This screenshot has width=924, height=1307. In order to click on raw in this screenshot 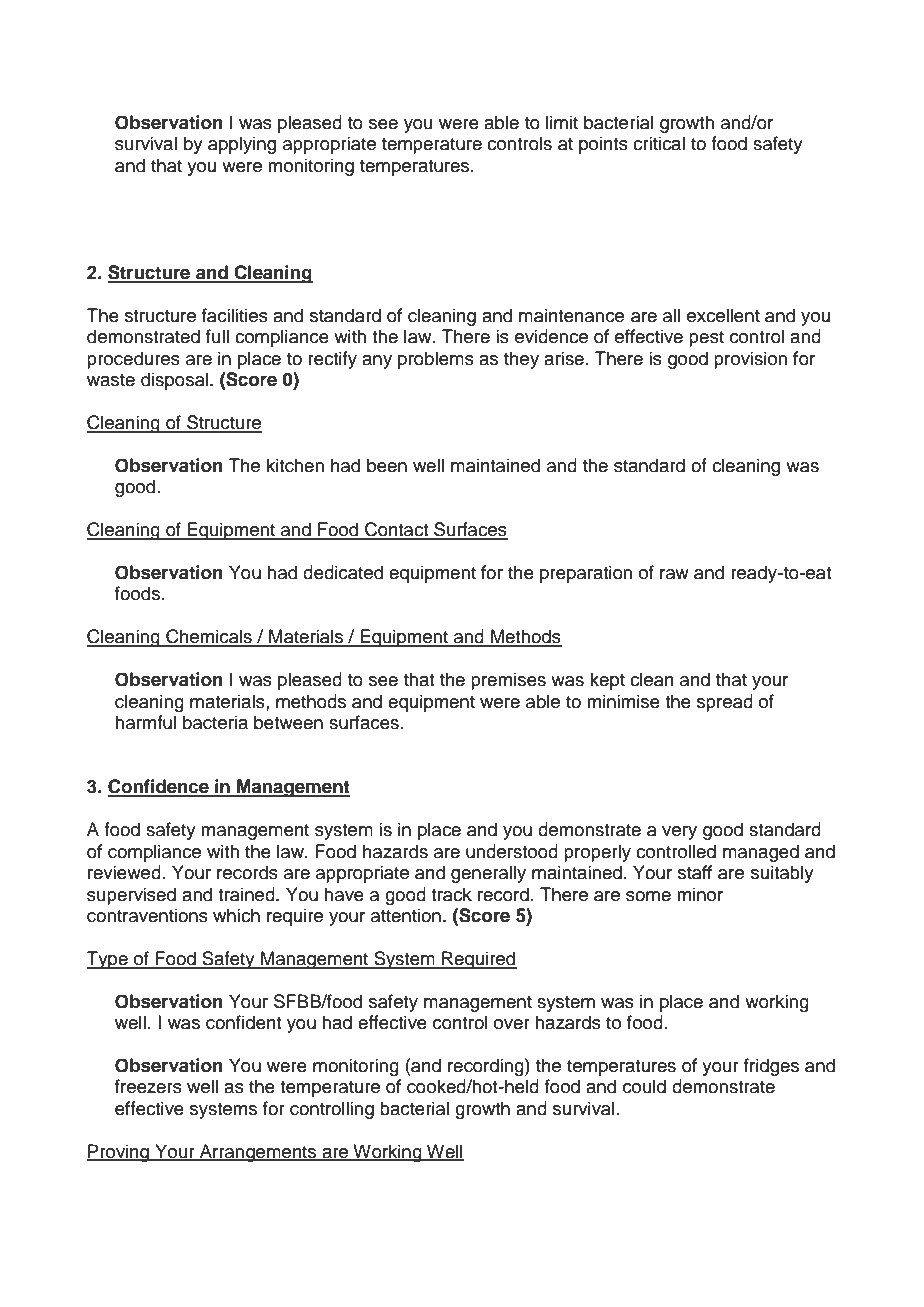, I will do `click(674, 574)`.
